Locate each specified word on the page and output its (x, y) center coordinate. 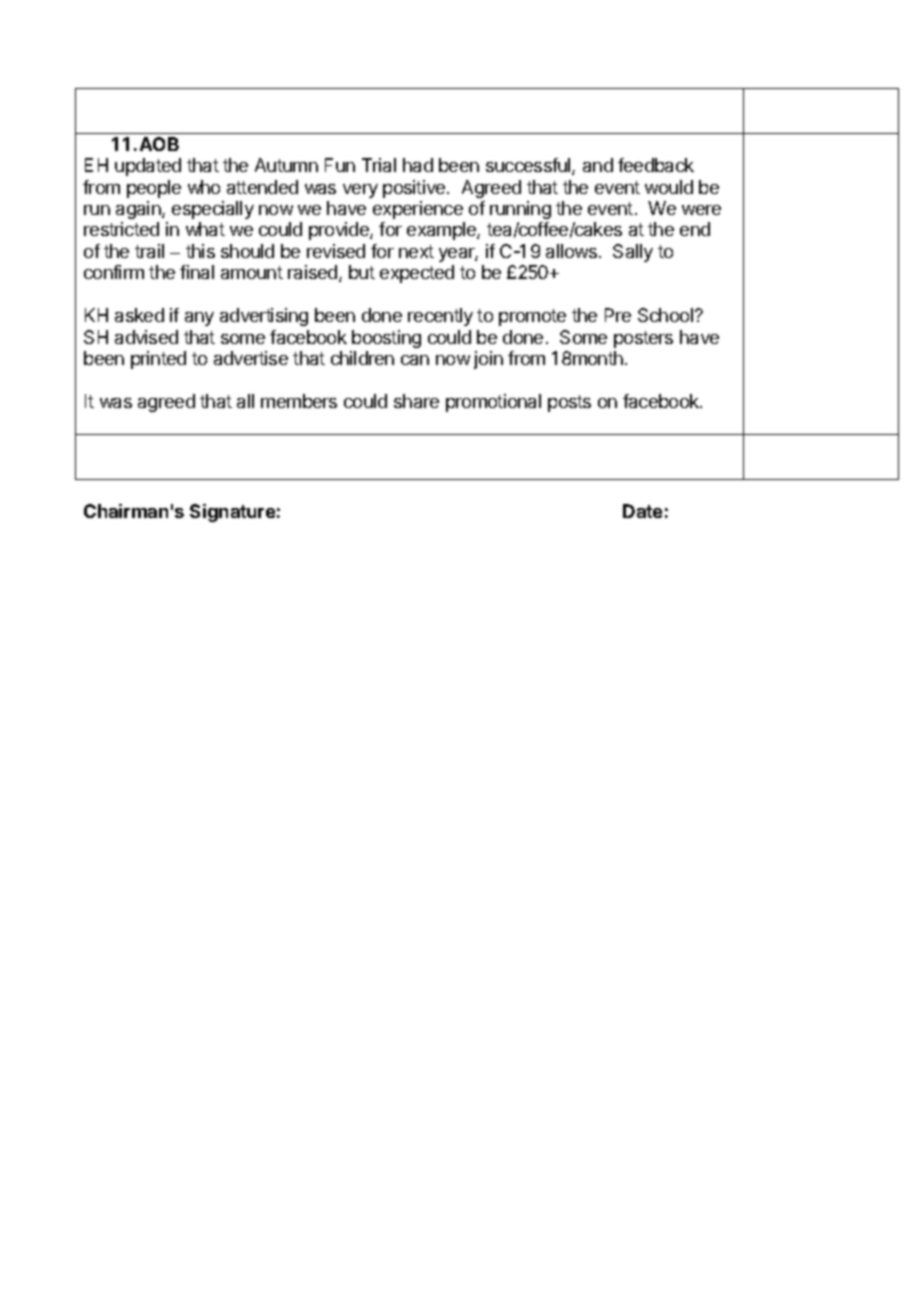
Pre (618, 315)
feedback (656, 165)
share (416, 401)
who (204, 187)
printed (158, 360)
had (418, 165)
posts (569, 403)
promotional (493, 403)
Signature (232, 513)
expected (417, 274)
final (197, 272)
